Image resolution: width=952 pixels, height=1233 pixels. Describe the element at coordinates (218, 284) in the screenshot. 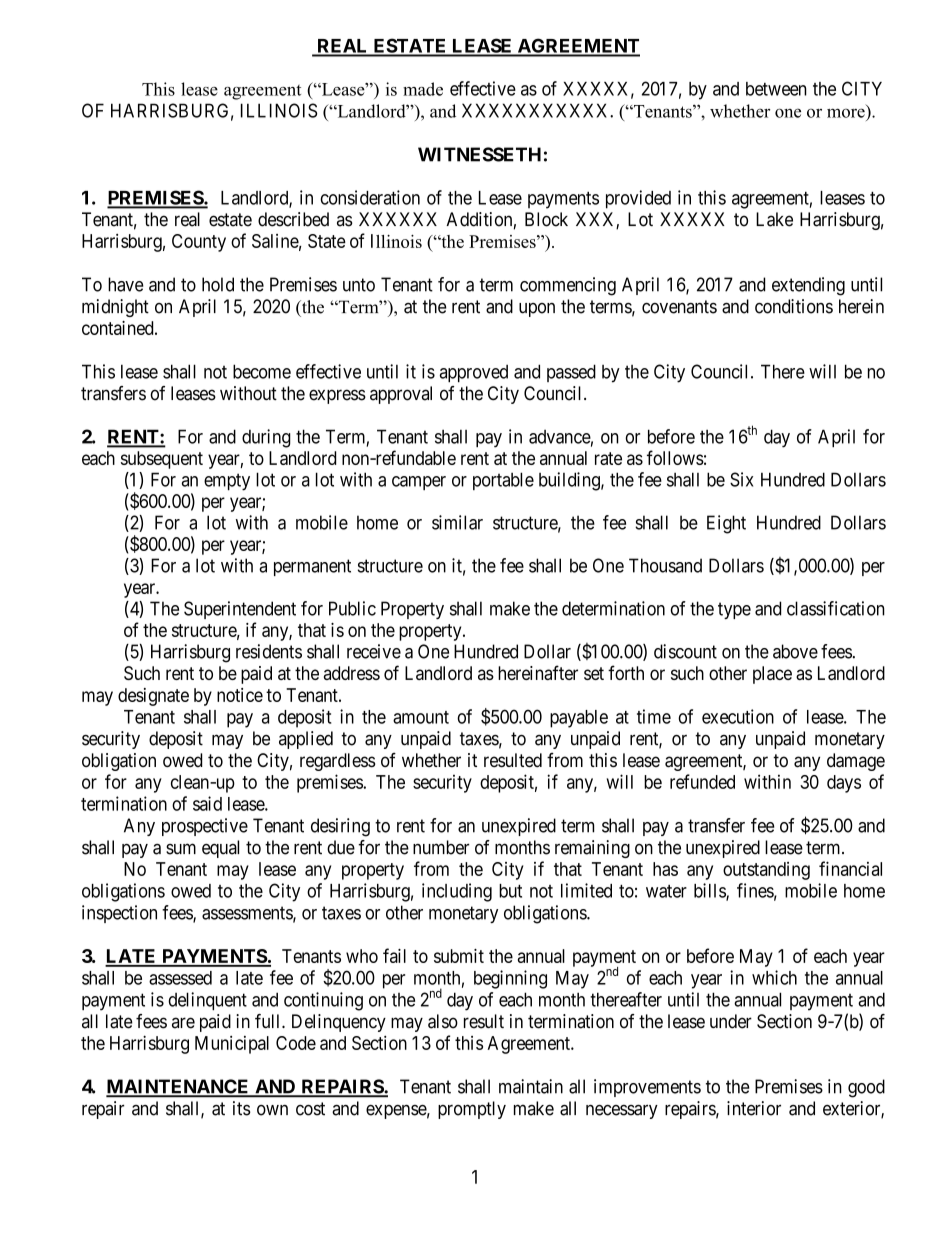

I see `hold` at that location.
